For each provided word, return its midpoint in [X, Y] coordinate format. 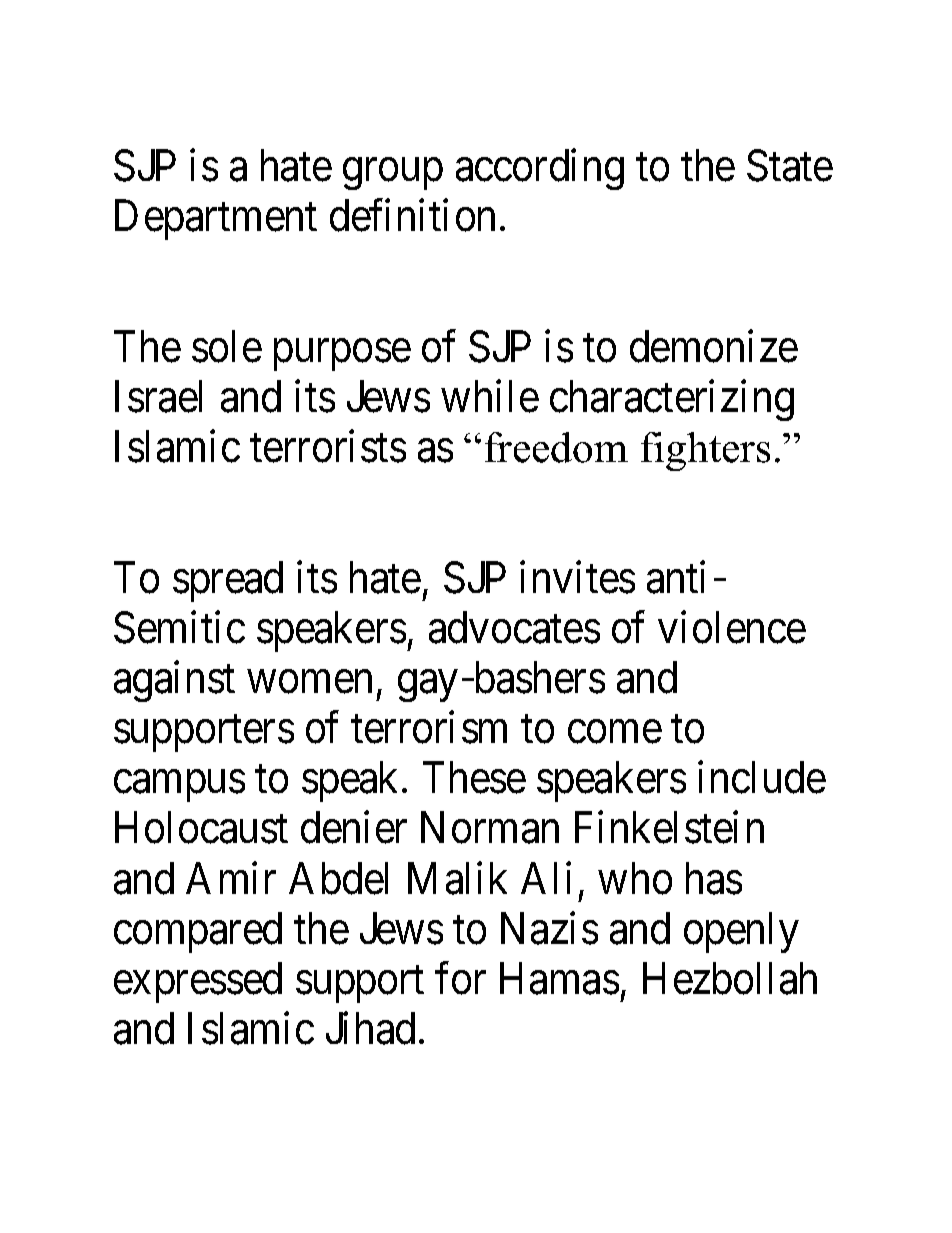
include [762, 778]
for [460, 978]
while [490, 396]
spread [228, 581]
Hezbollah [730, 978]
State [790, 165]
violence [732, 627]
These [474, 778]
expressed [198, 982]
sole [227, 346]
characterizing [672, 400]
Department [216, 220]
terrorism [429, 728]
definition [412, 215]
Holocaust [201, 828]
